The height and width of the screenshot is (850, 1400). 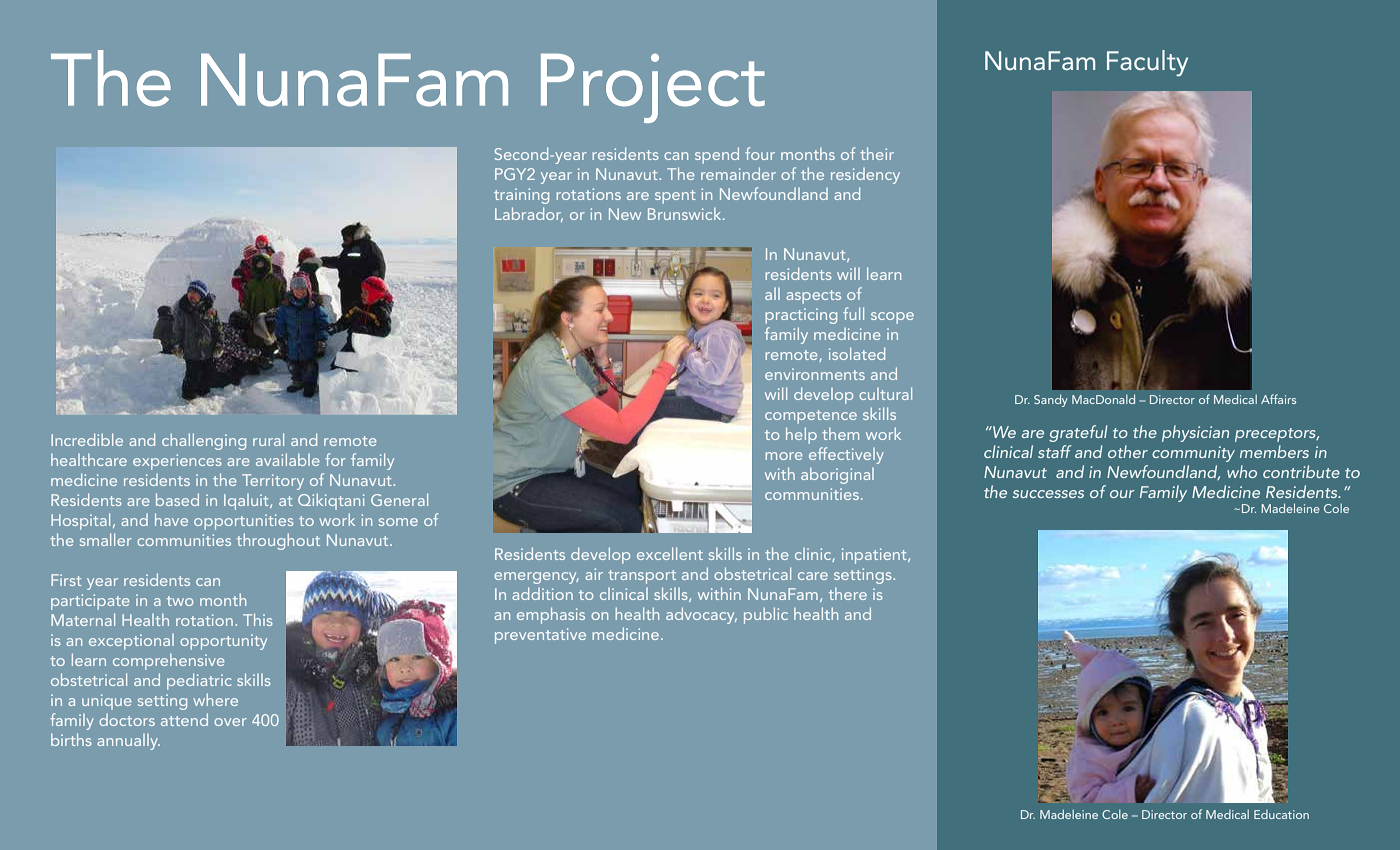 What do you see at coordinates (258, 619) in the screenshot?
I see `This` at bounding box center [258, 619].
